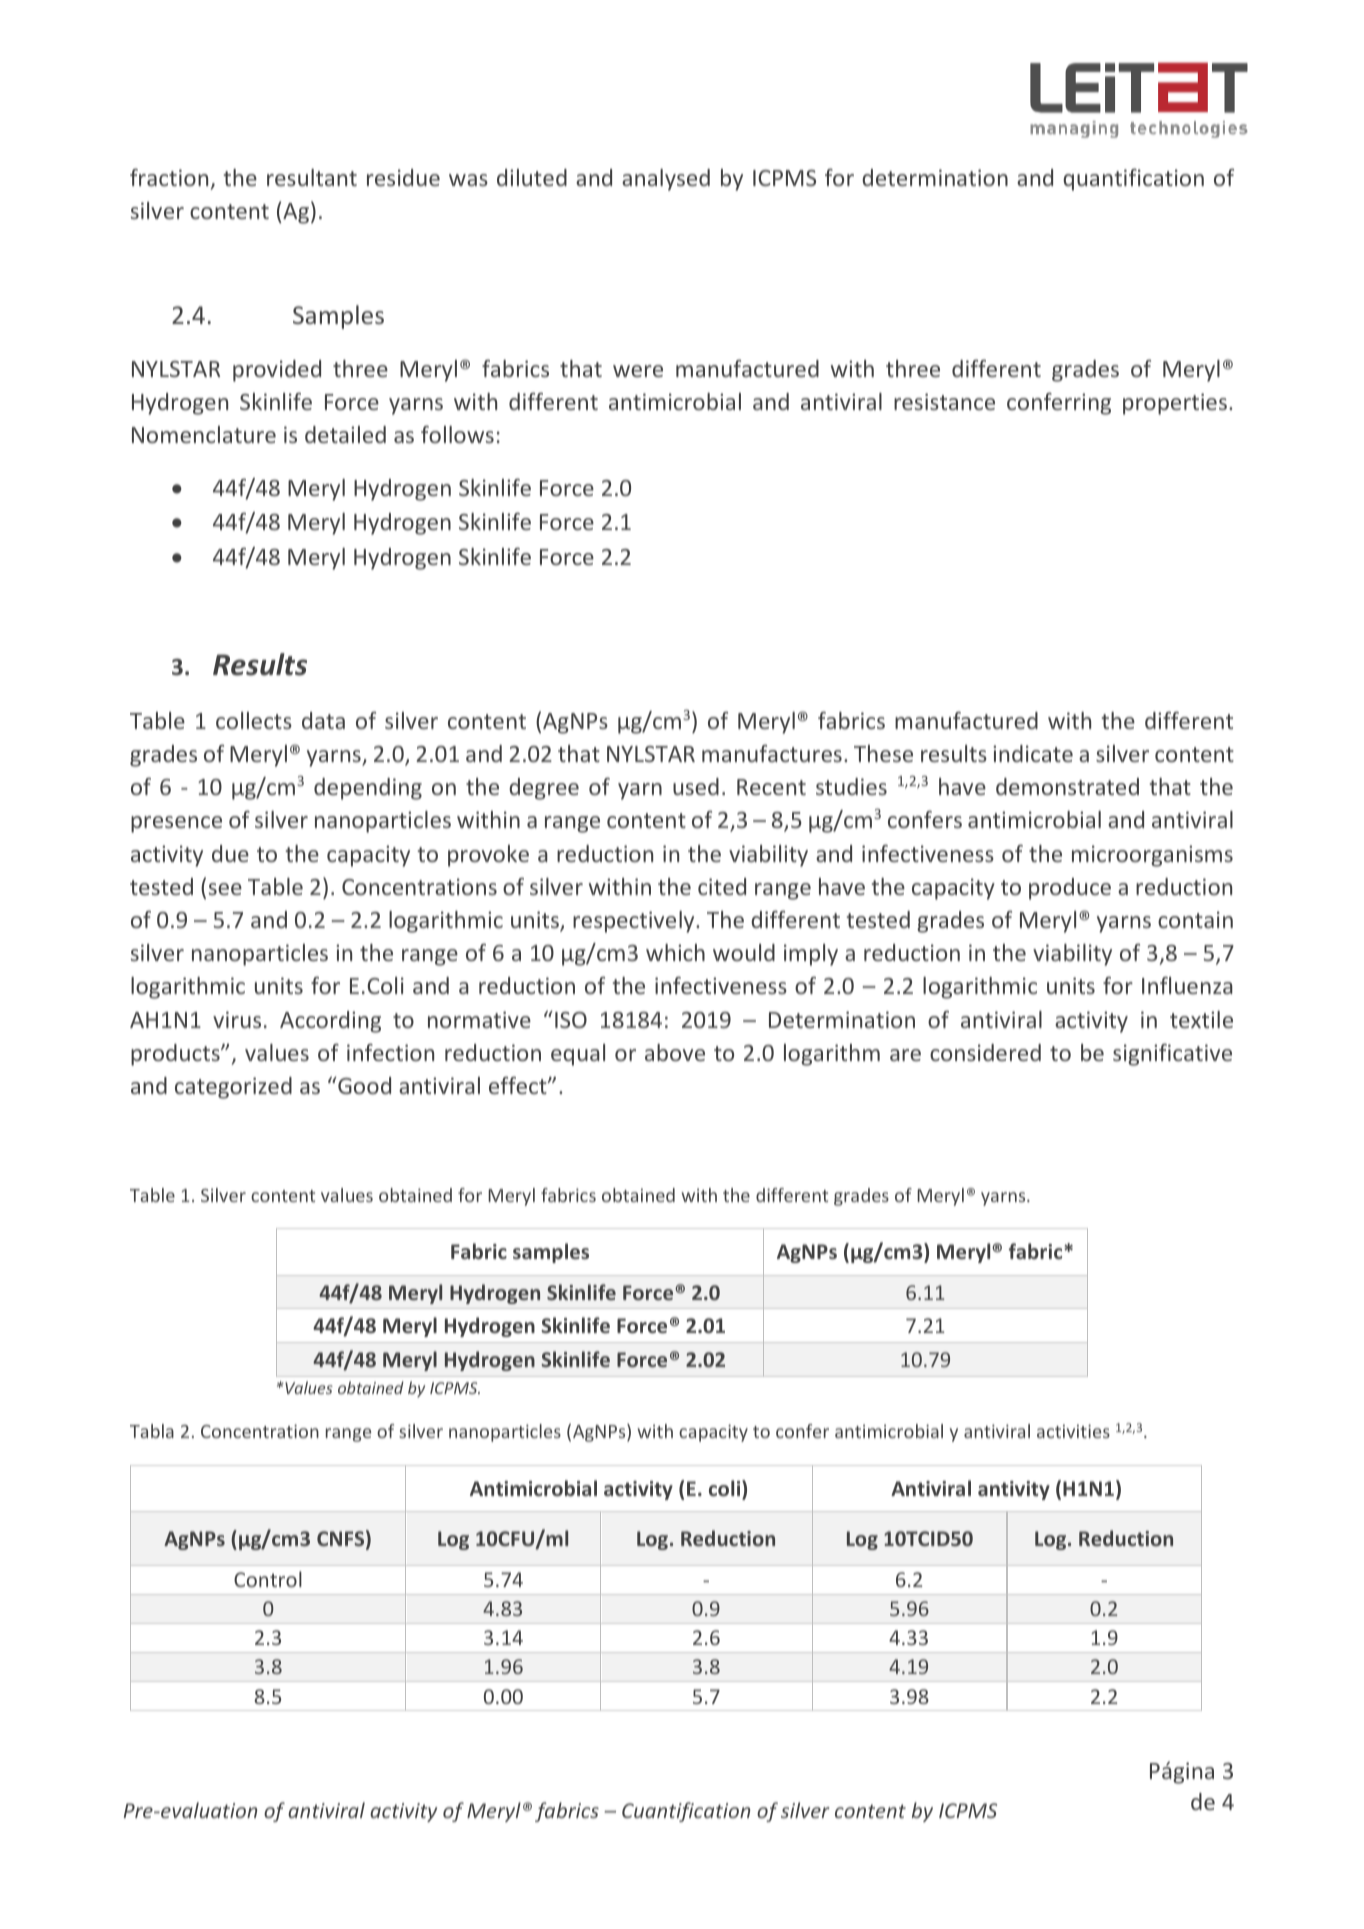  What do you see at coordinates (268, 1579) in the page?
I see `Control` at bounding box center [268, 1579].
